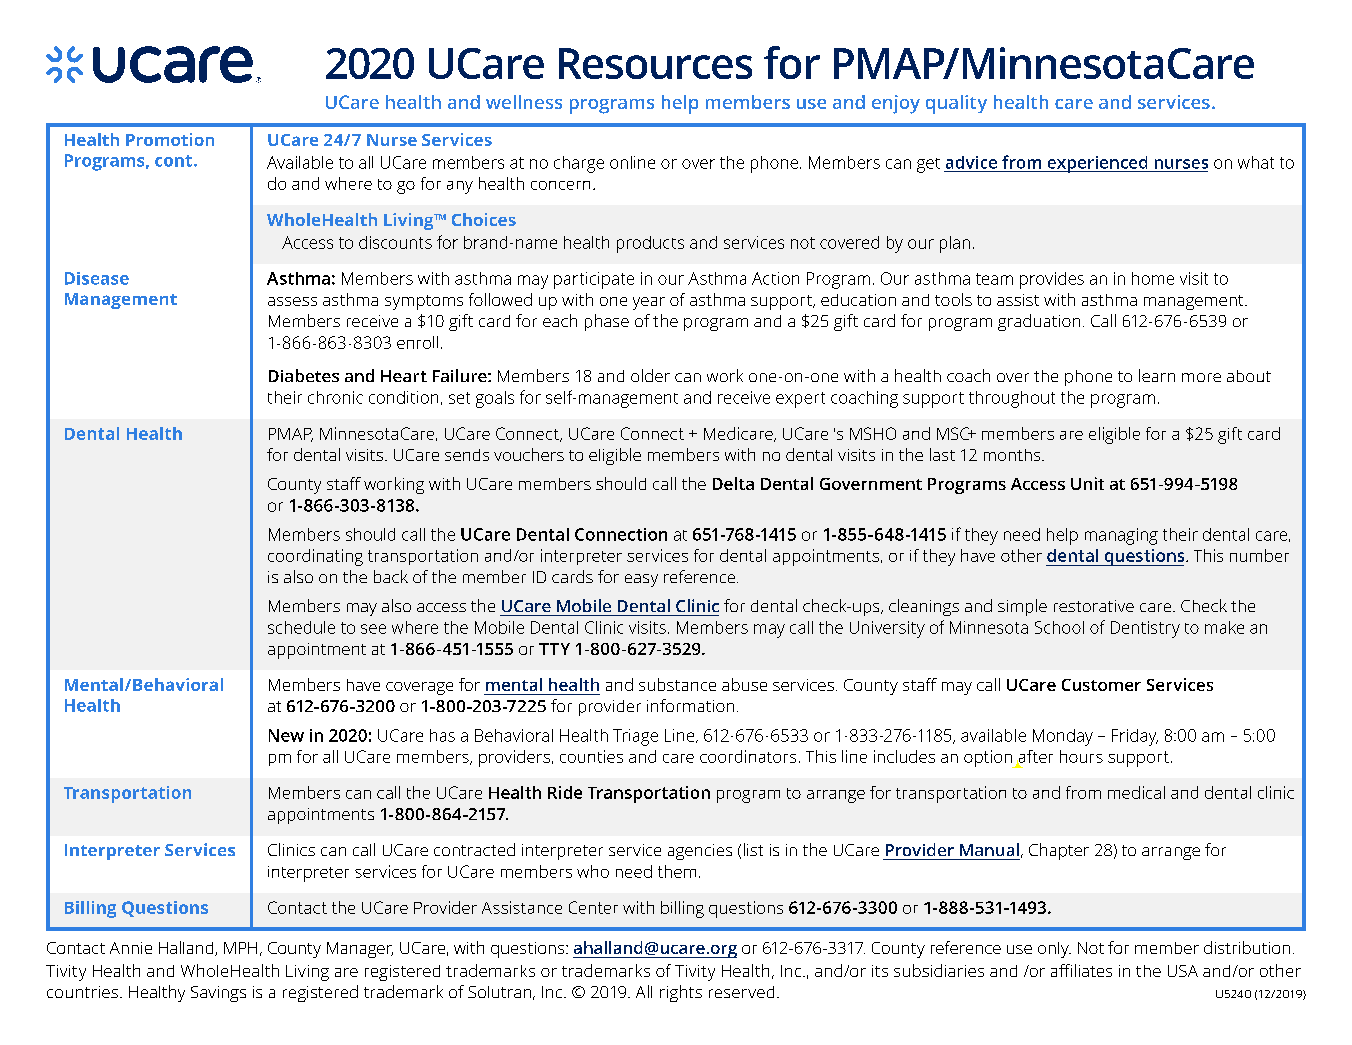  What do you see at coordinates (635, 737) in the image?
I see `Triage` at bounding box center [635, 737].
